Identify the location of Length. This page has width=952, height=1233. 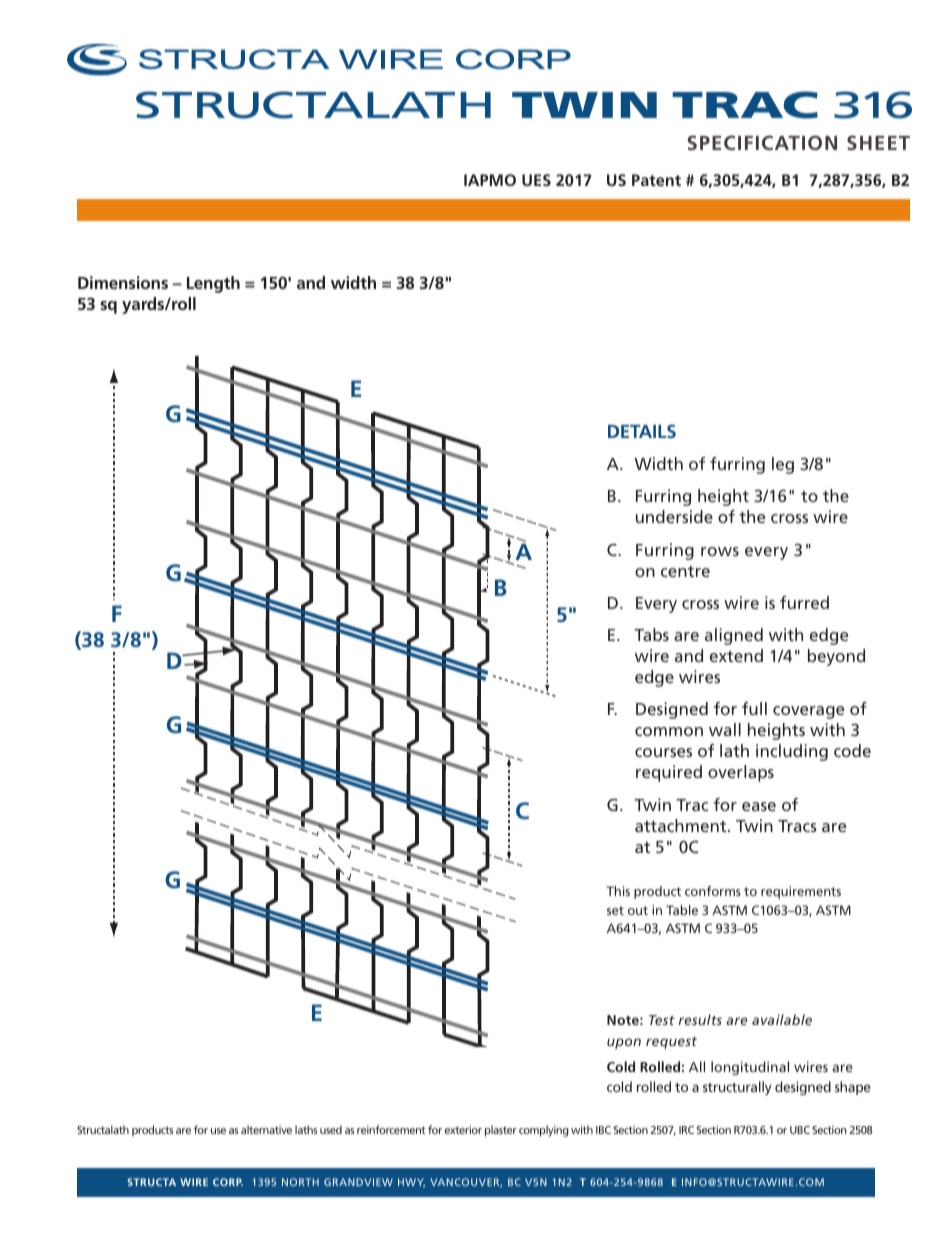
(213, 284).
